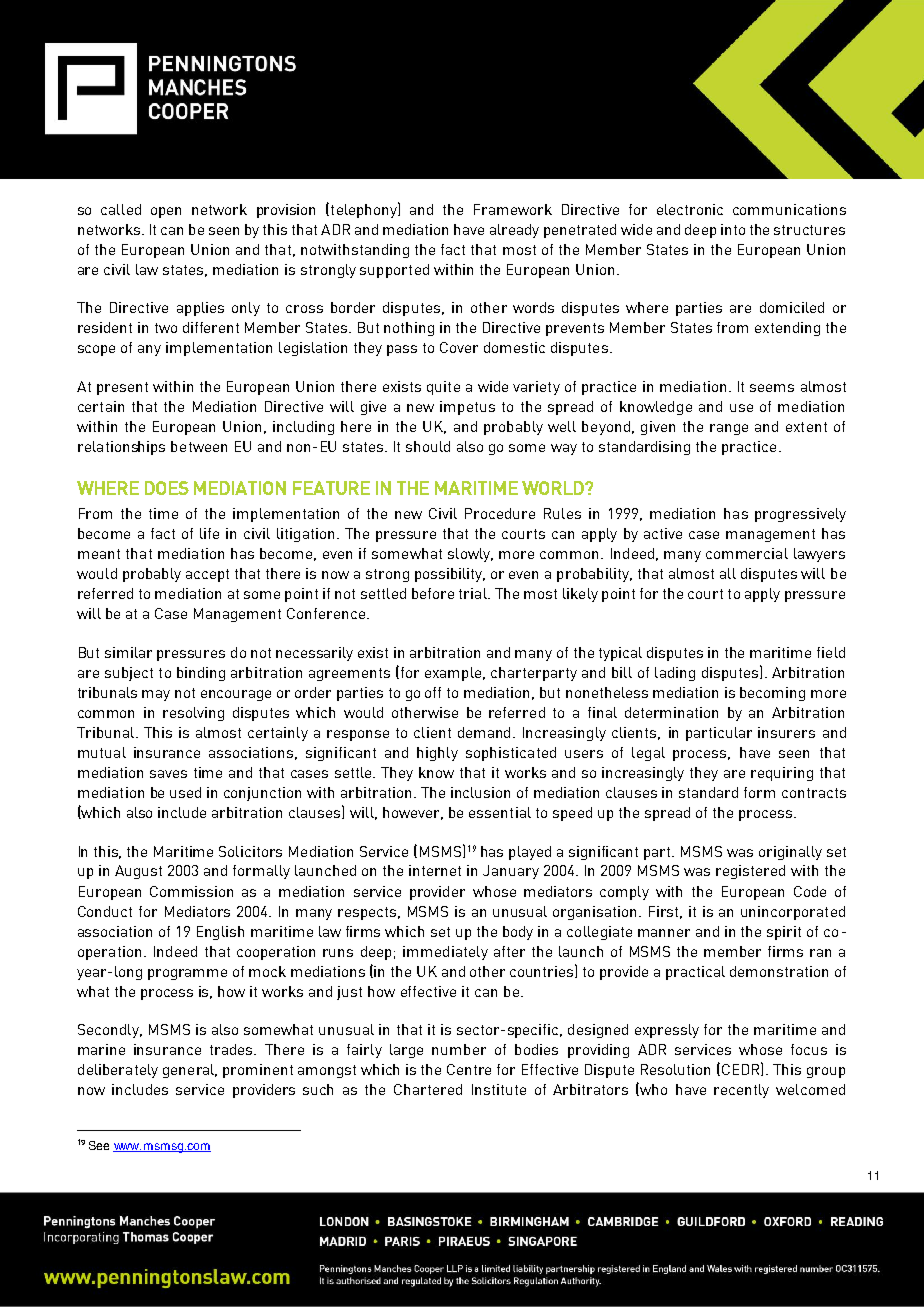  I want to click on already, so click(514, 231).
